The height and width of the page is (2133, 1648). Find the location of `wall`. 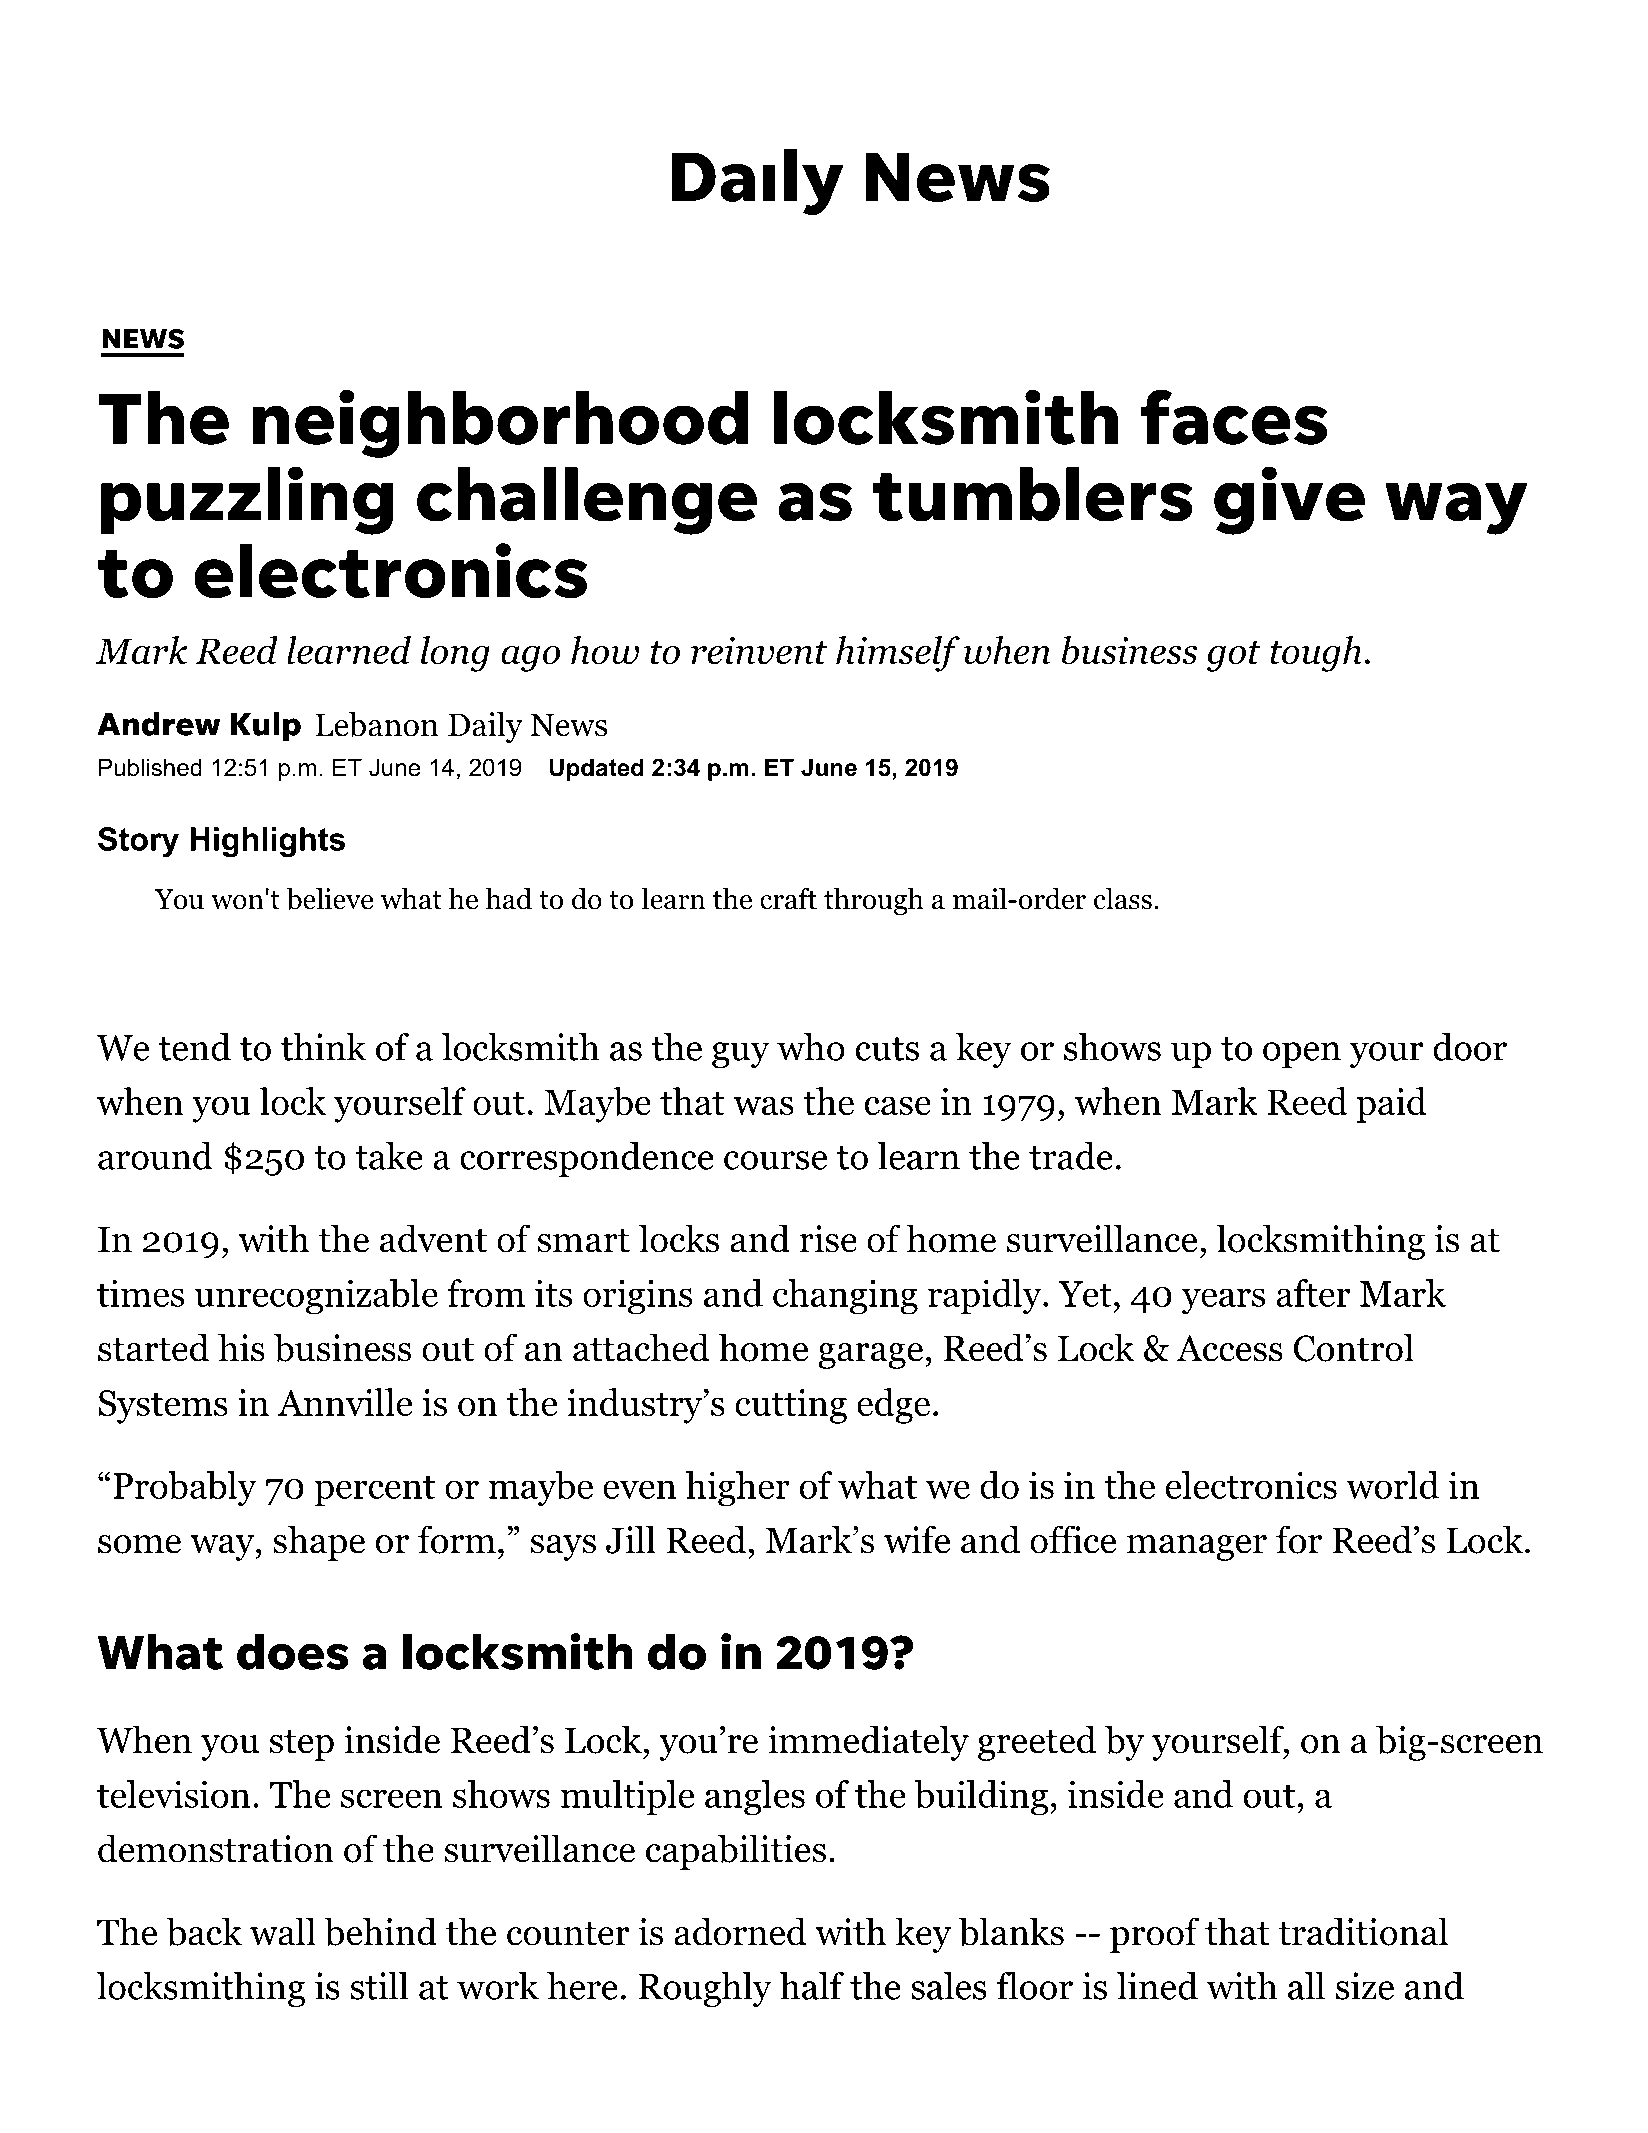

wall is located at coordinates (283, 1931).
